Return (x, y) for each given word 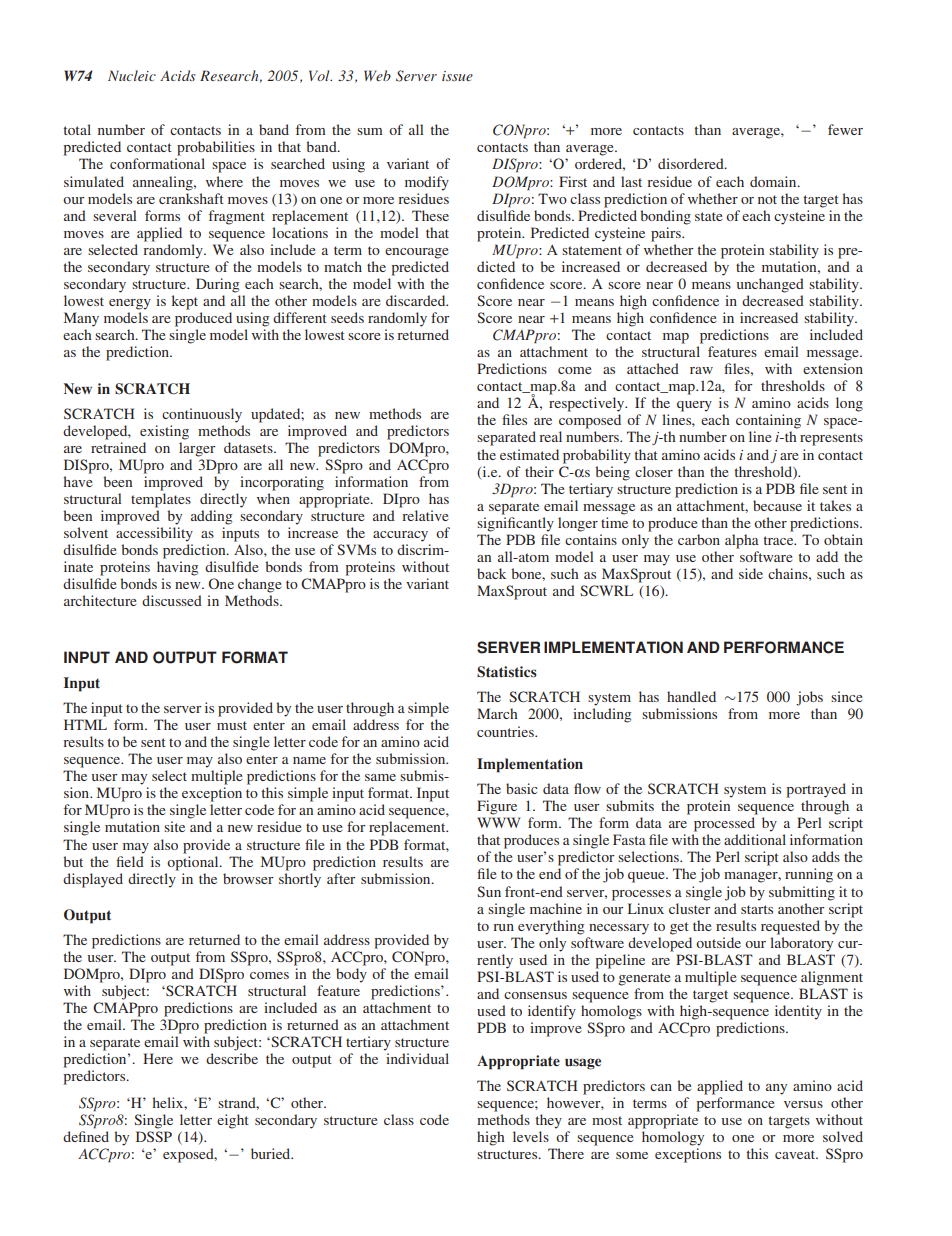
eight (233, 1121)
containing (768, 421)
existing (164, 432)
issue (457, 76)
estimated (529, 454)
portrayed (816, 790)
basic (521, 788)
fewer (845, 129)
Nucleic (132, 75)
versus (803, 1104)
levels (531, 1136)
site (174, 826)
